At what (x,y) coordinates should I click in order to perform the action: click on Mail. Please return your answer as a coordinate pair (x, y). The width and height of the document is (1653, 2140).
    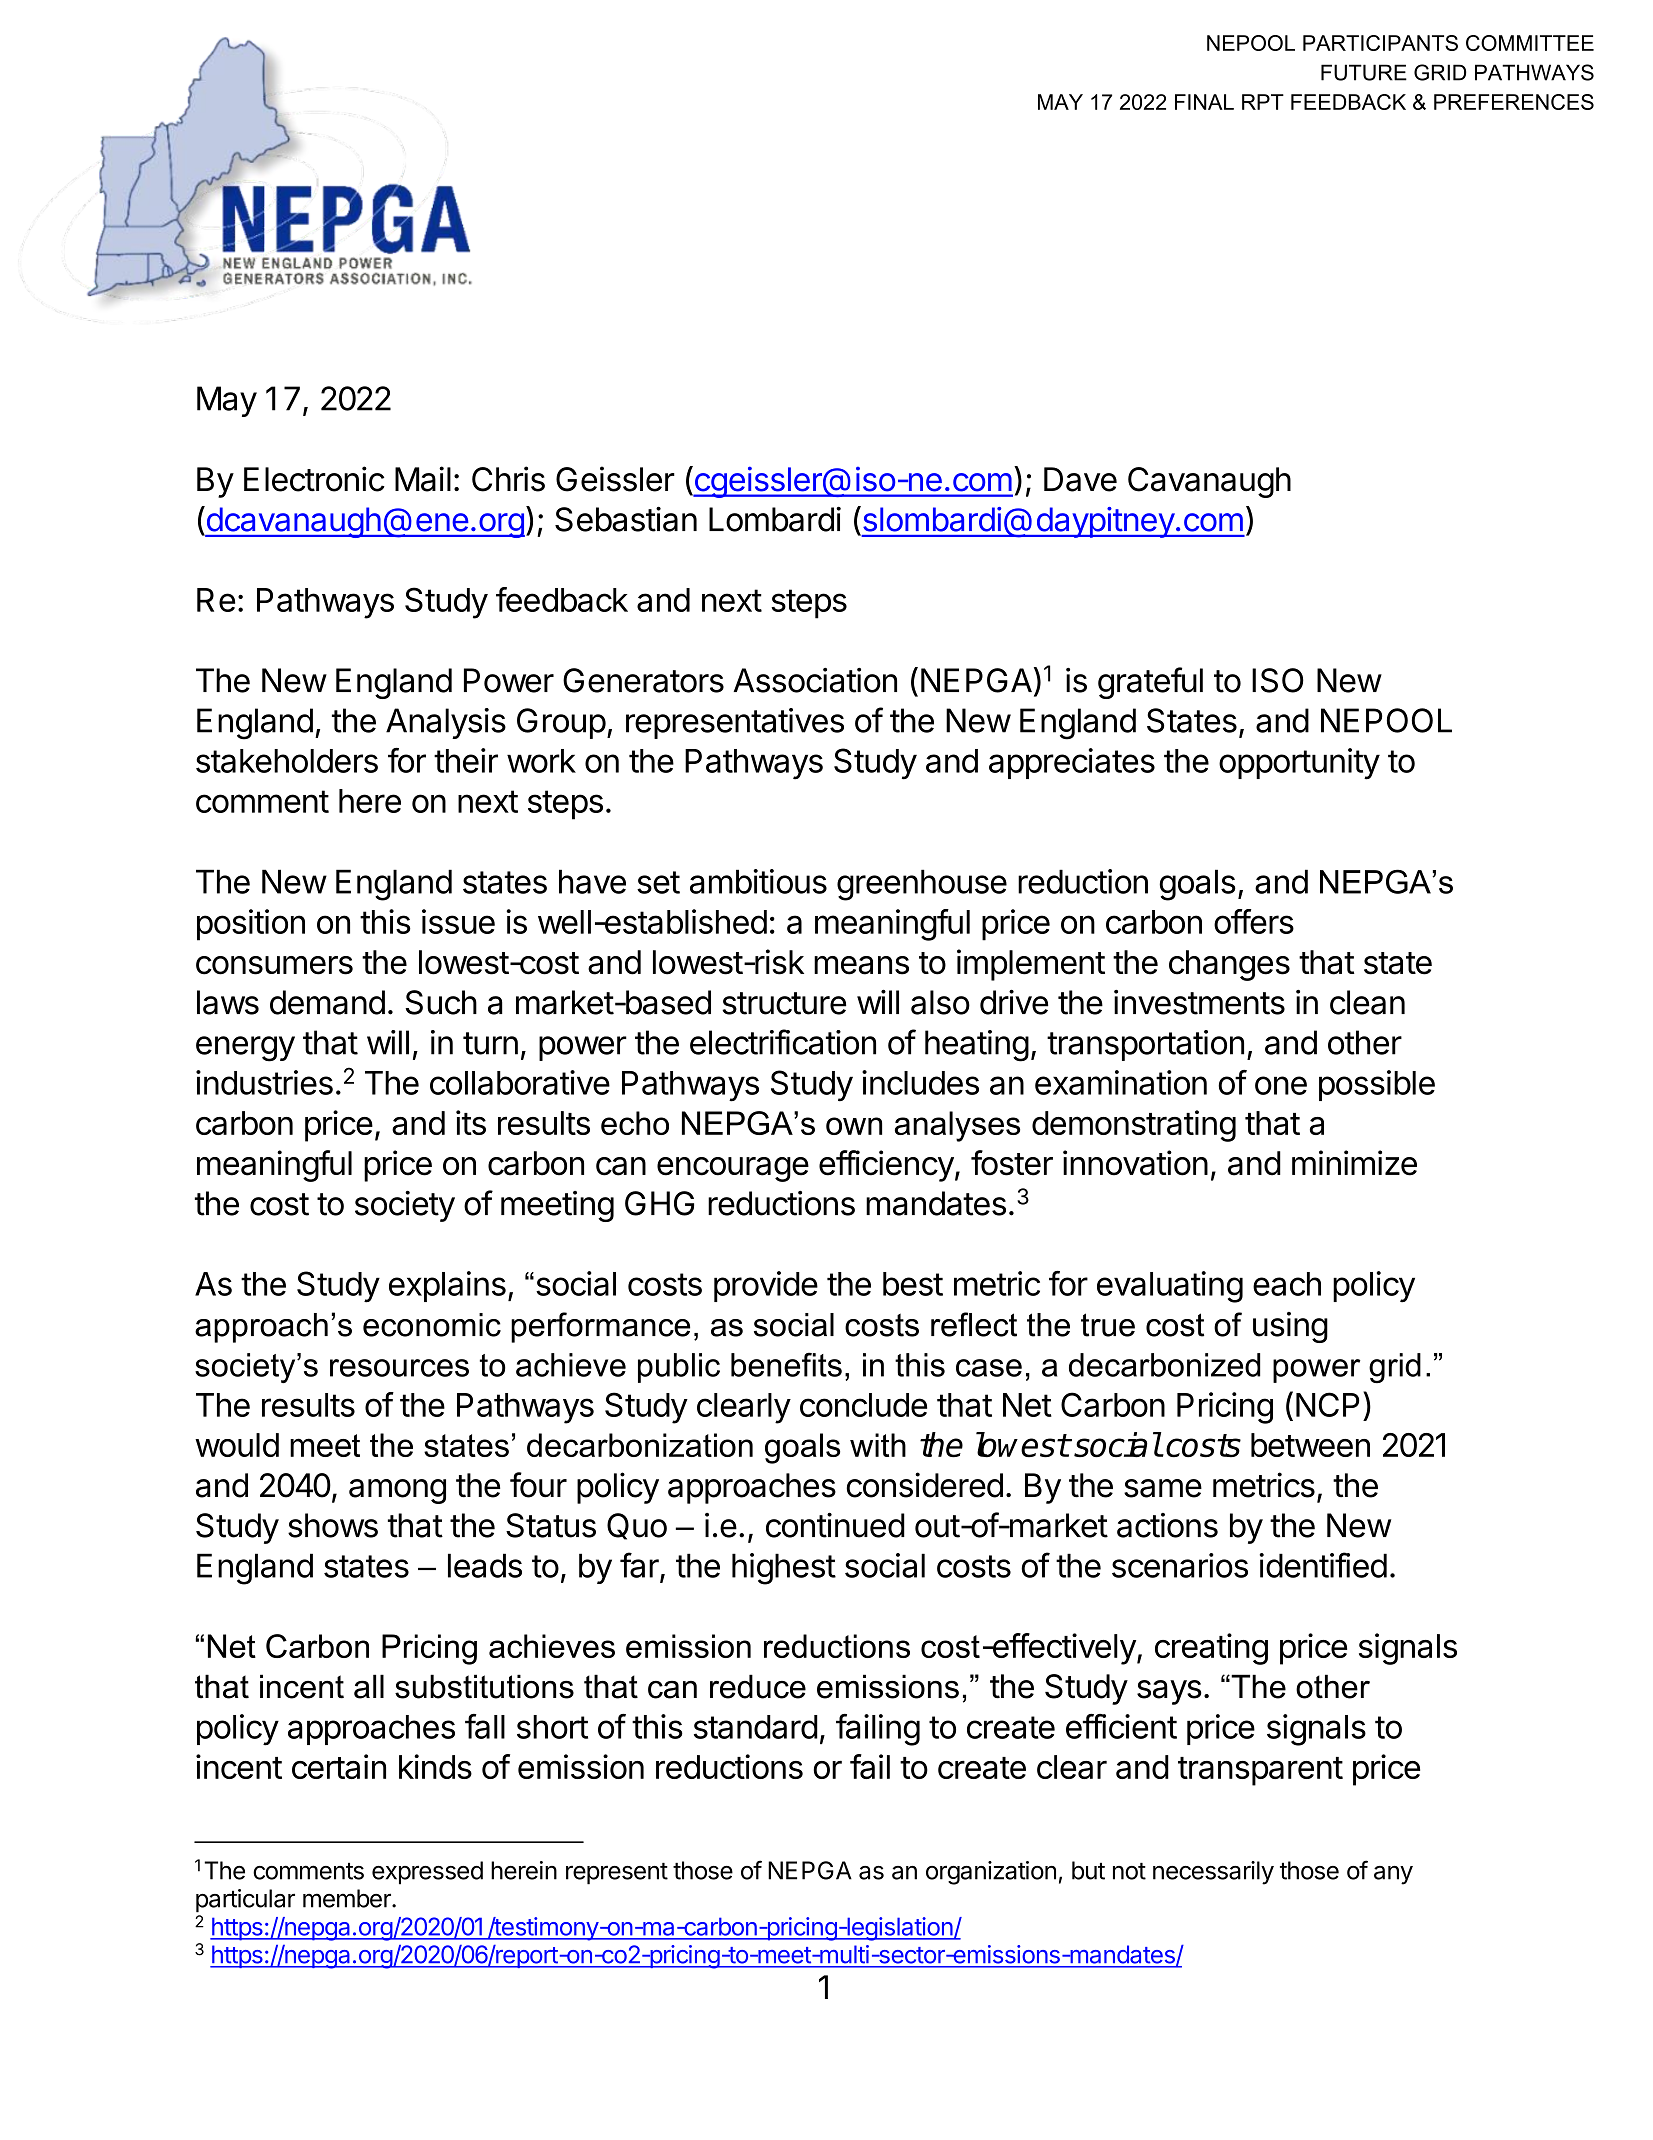
    Looking at the image, I should click on (423, 479).
